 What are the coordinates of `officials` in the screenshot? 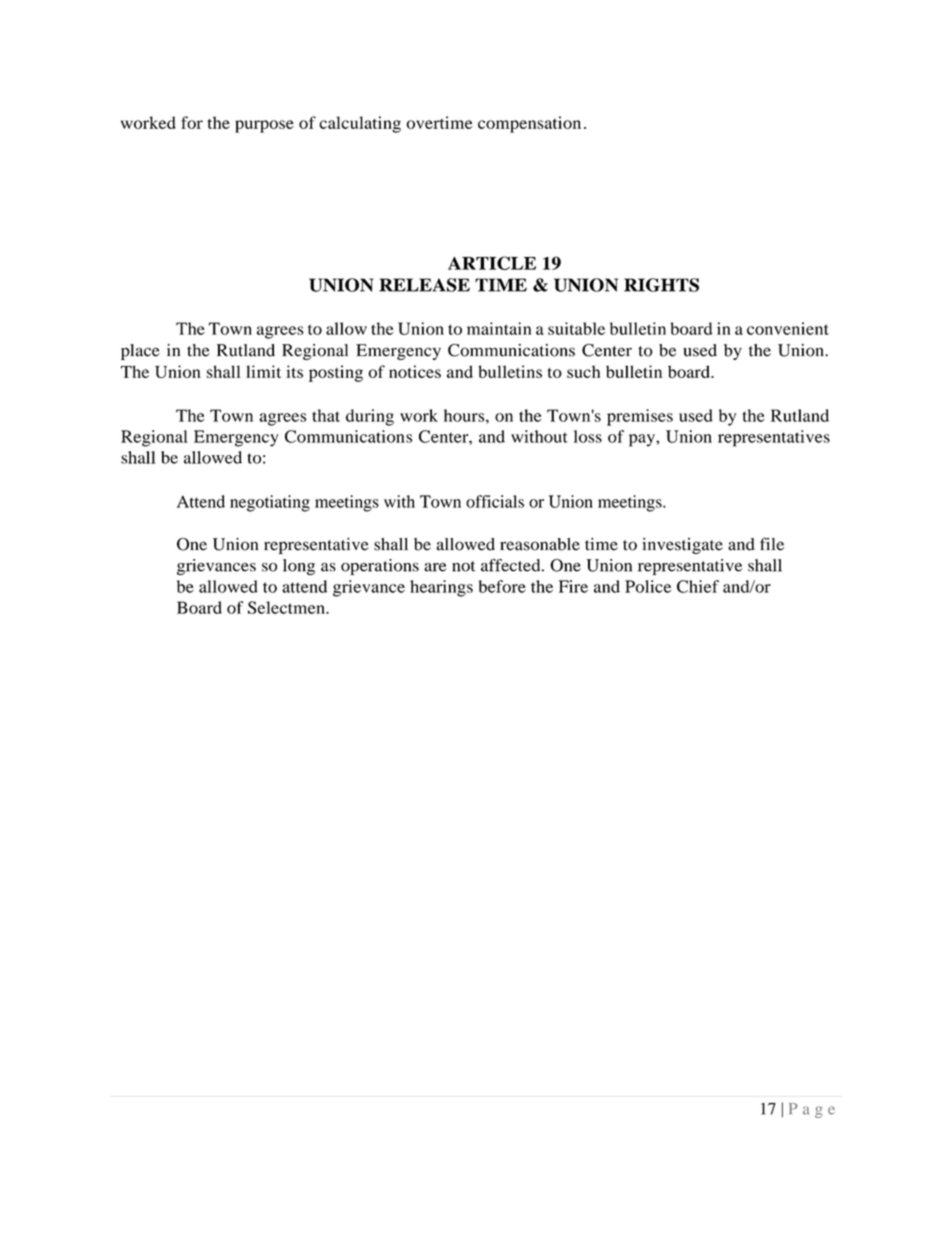 It's located at (495, 501).
